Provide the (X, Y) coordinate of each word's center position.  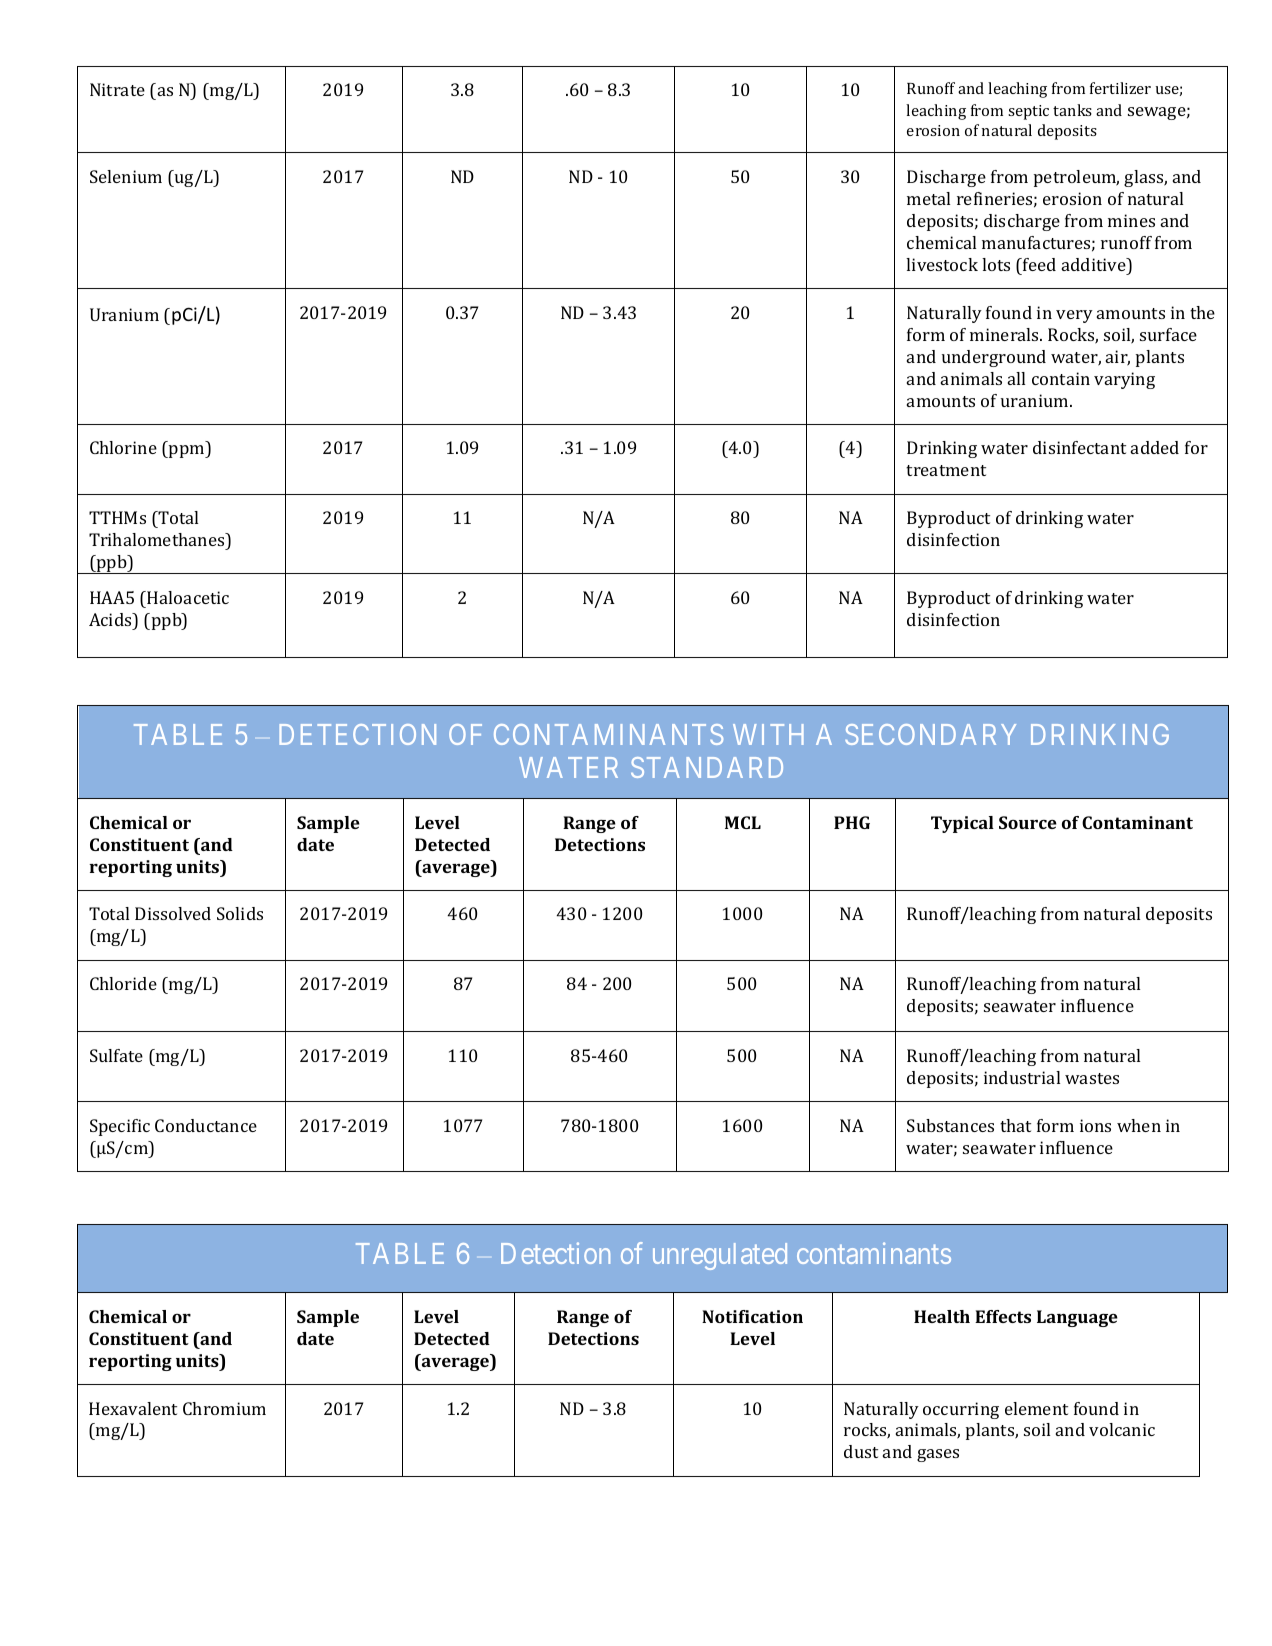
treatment (946, 470)
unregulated (720, 1256)
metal (928, 198)
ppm (187, 451)
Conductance (206, 1125)
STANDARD (707, 767)
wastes (1092, 1078)
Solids (240, 913)
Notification (752, 1316)
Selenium (126, 176)
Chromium (224, 1408)
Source (1028, 822)
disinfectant (1079, 447)
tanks (1072, 110)
